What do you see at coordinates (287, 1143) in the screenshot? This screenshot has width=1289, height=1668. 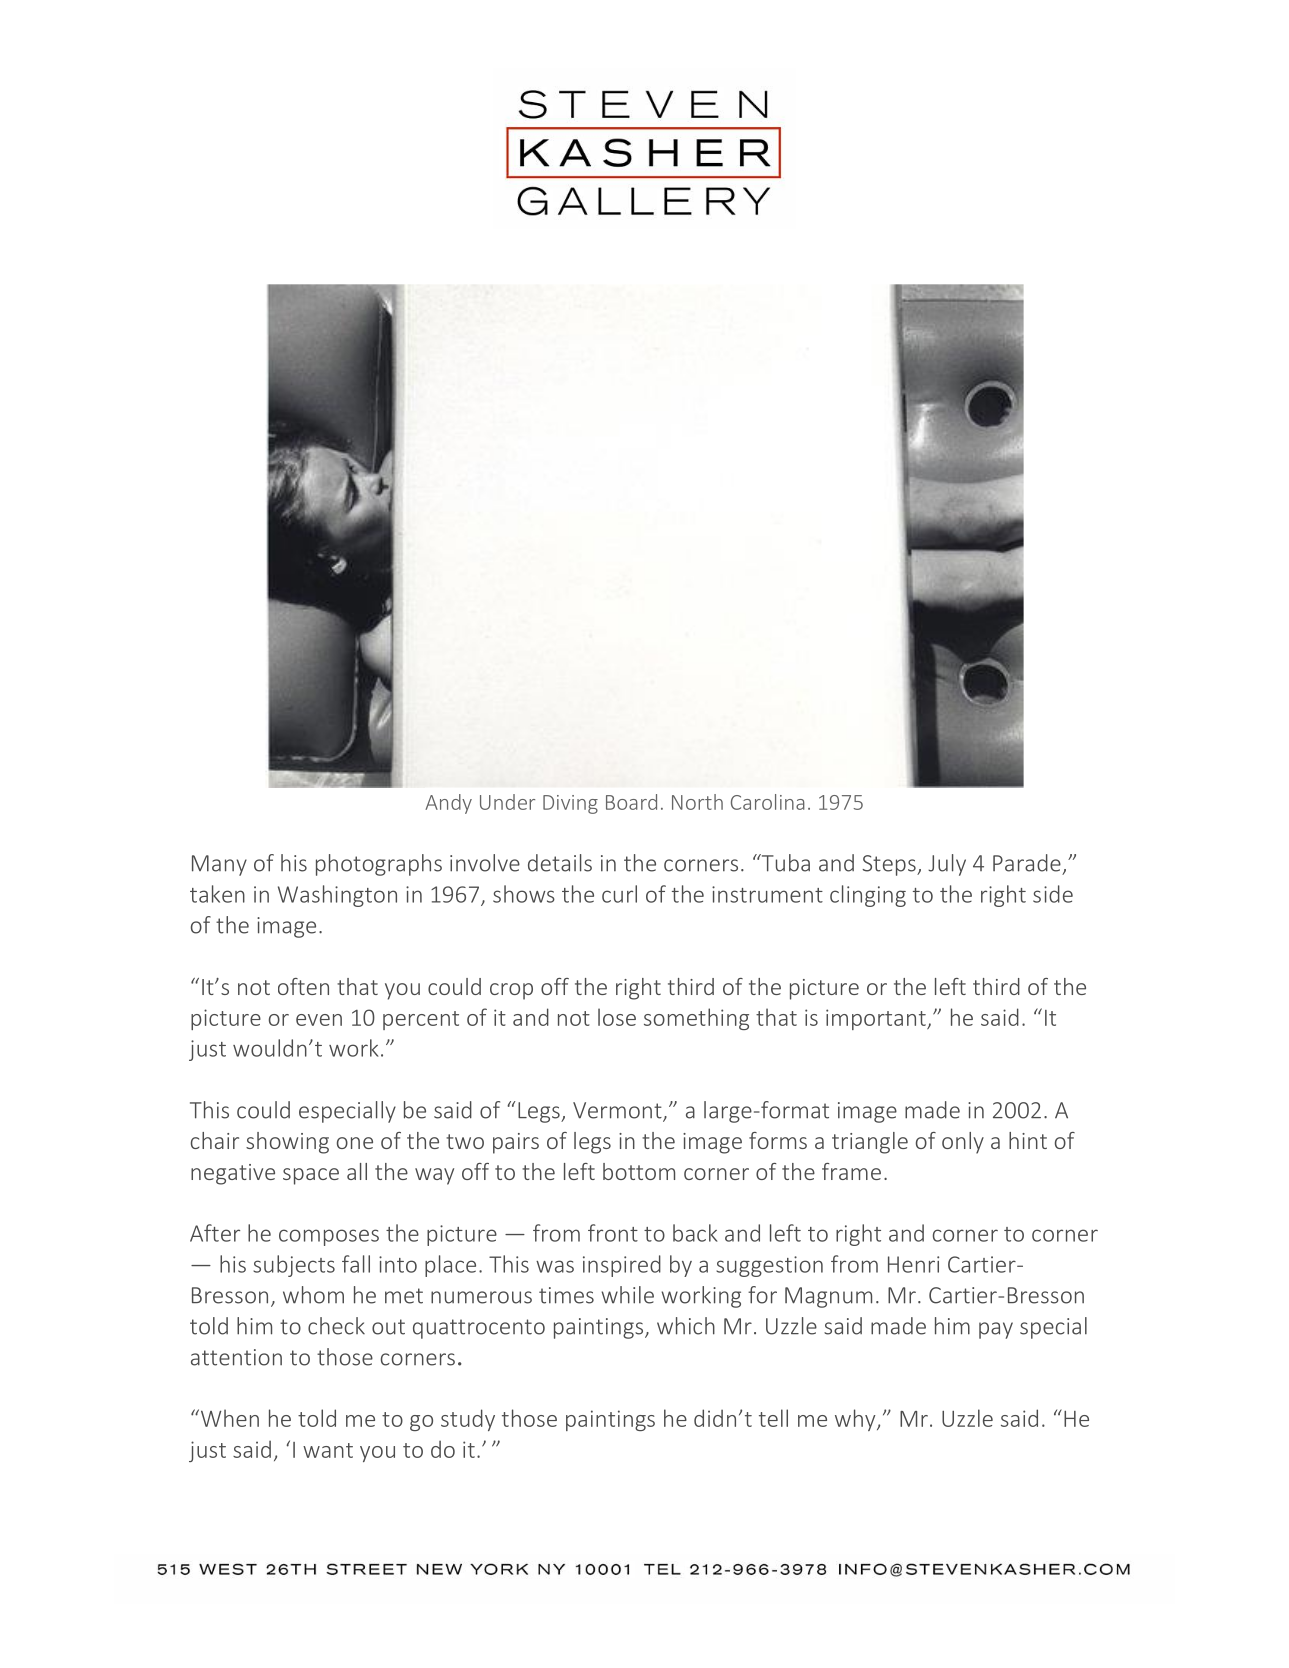 I see `showing` at bounding box center [287, 1143].
